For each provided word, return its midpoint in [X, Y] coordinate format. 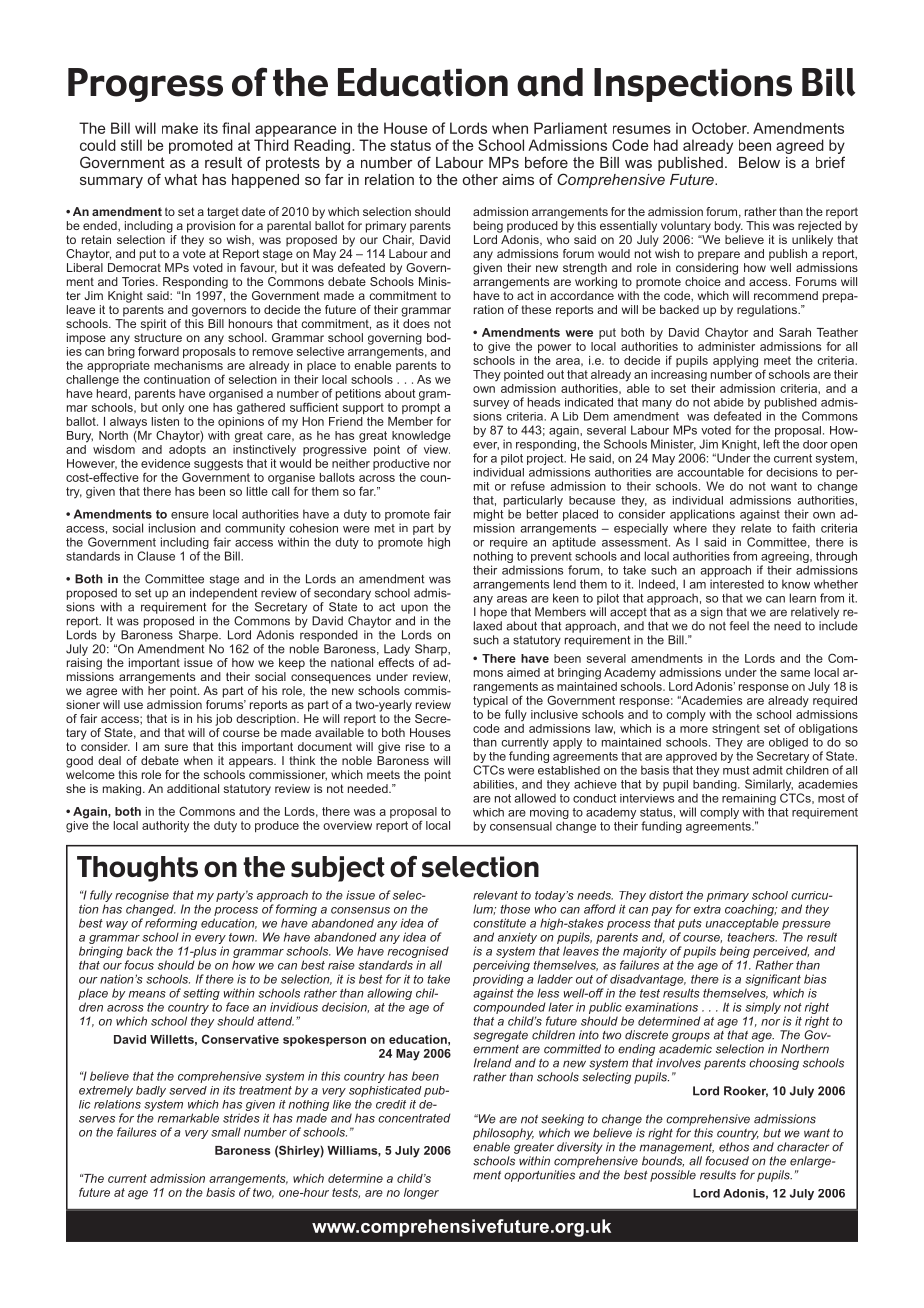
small [226, 1132]
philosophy [503, 1134]
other [480, 179]
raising [84, 664]
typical [490, 701]
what [180, 179]
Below [759, 162]
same [795, 673]
